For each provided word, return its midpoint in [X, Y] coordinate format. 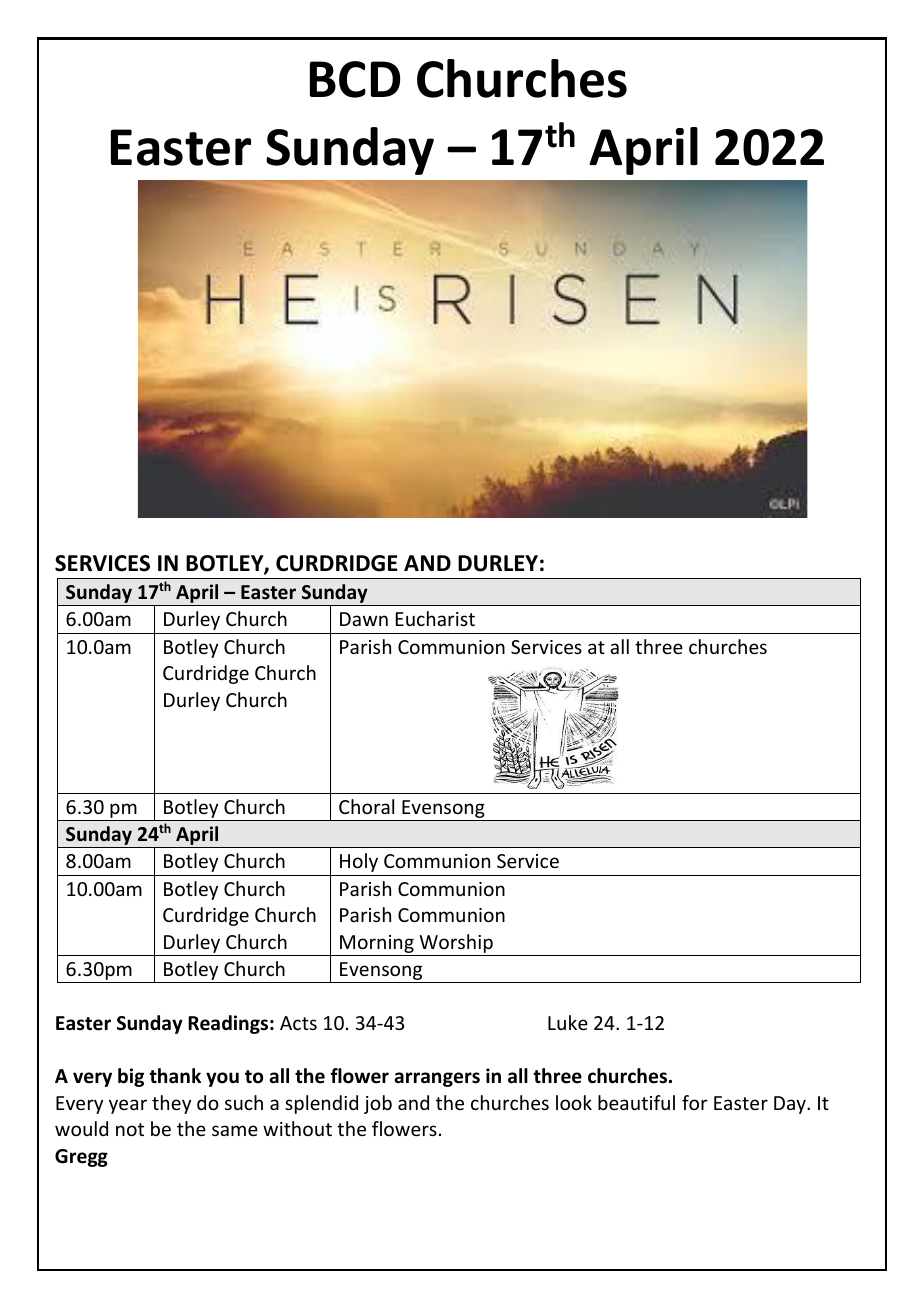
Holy [359, 862]
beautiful [636, 1102]
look [574, 1102]
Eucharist [435, 618]
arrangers [437, 1079]
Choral [366, 806]
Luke [568, 1022]
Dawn [364, 619]
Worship [456, 945]
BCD [355, 79]
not [130, 1129]
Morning [377, 945]
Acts [298, 1023]
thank [175, 1076]
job [378, 1104]
